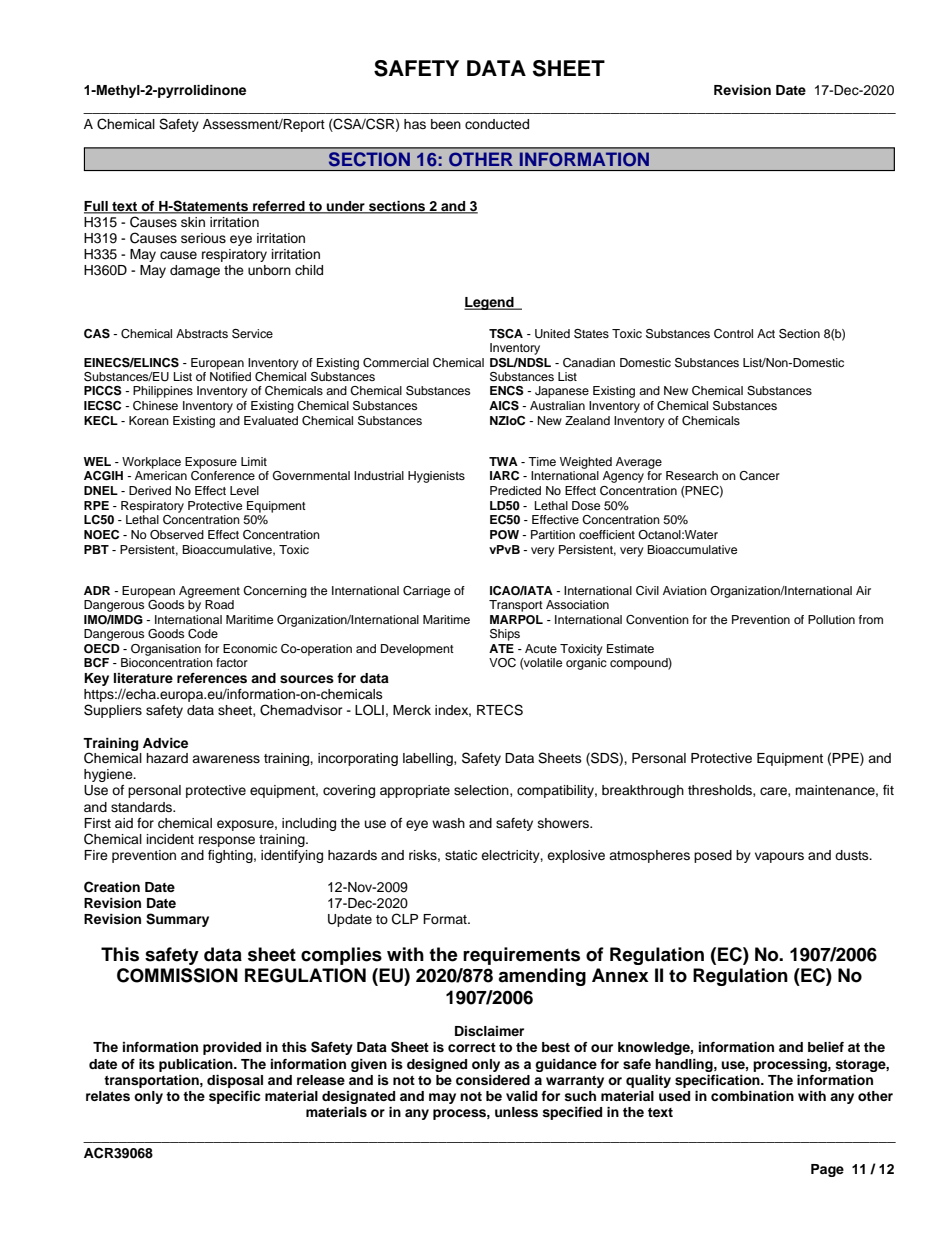 This screenshot has height=1233, width=952. I want to click on Page, so click(827, 1170).
